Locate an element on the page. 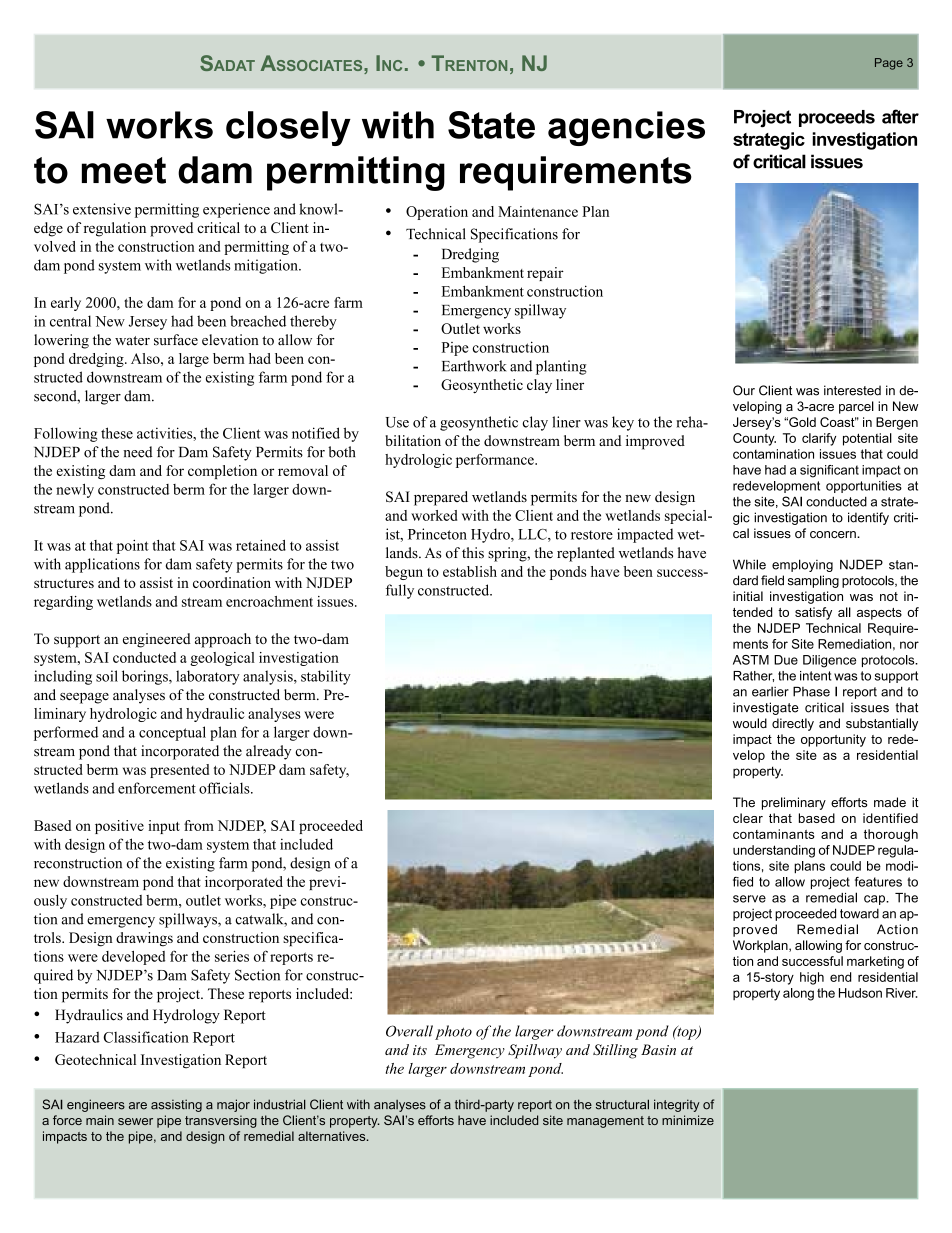 The width and height of the image is (952, 1233). sewer is located at coordinates (135, 1121).
